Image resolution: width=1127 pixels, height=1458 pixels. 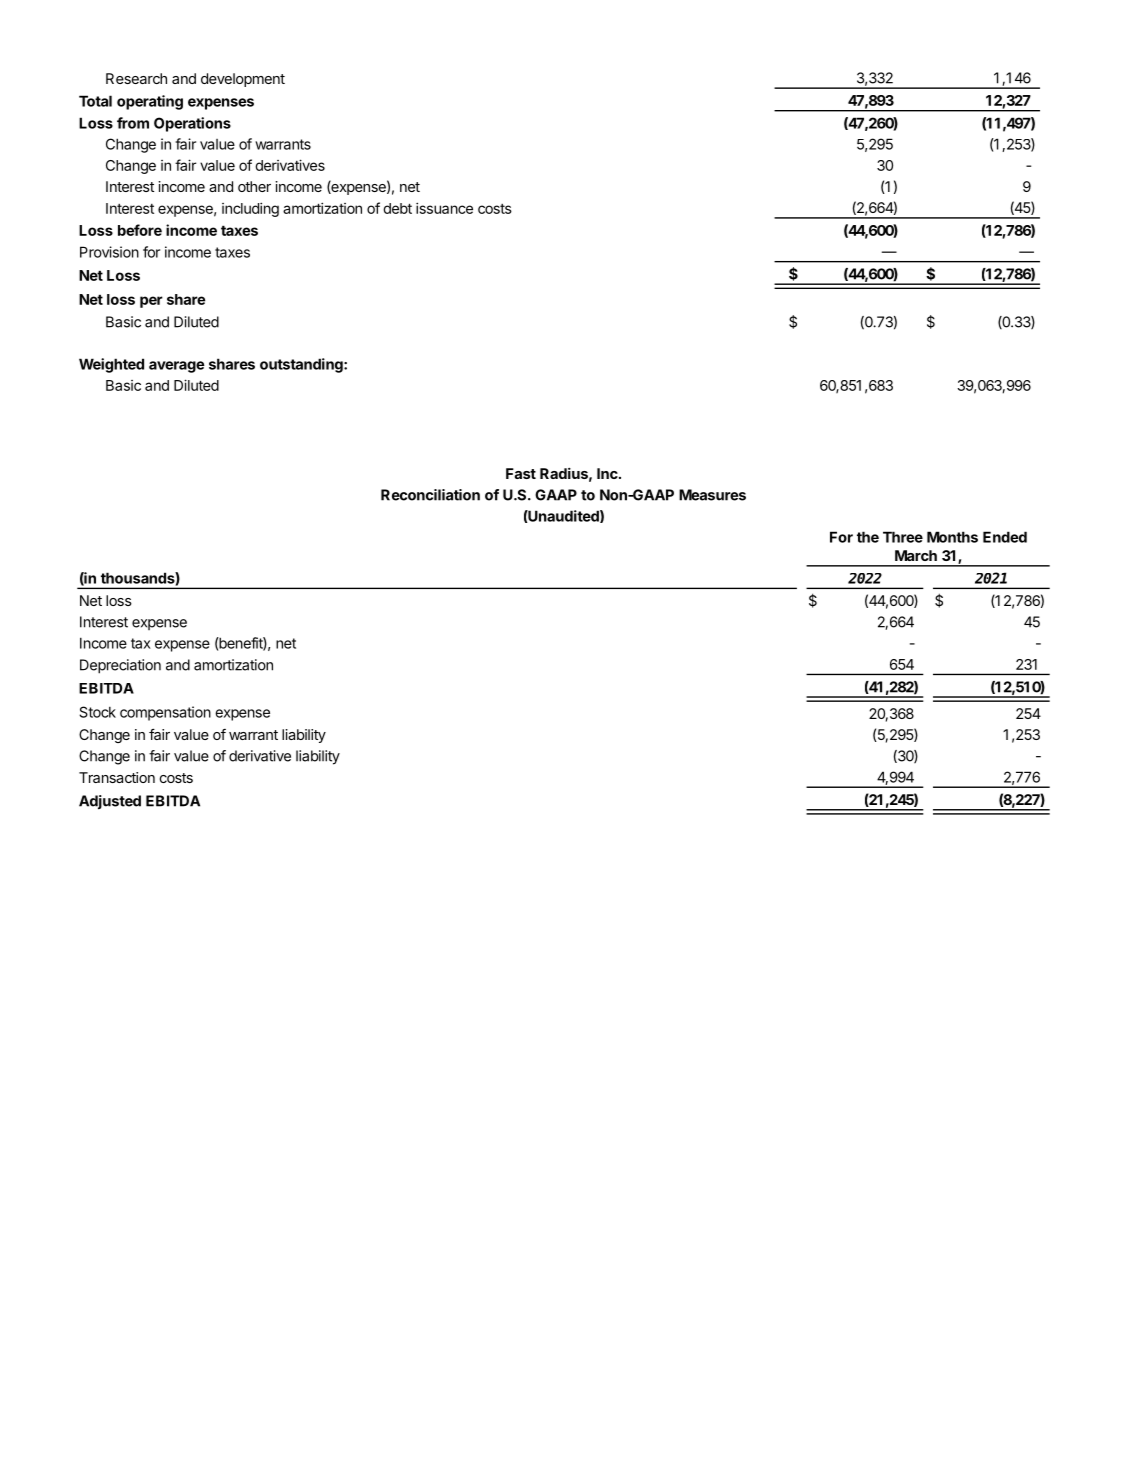 I want to click on March, so click(x=916, y=555).
